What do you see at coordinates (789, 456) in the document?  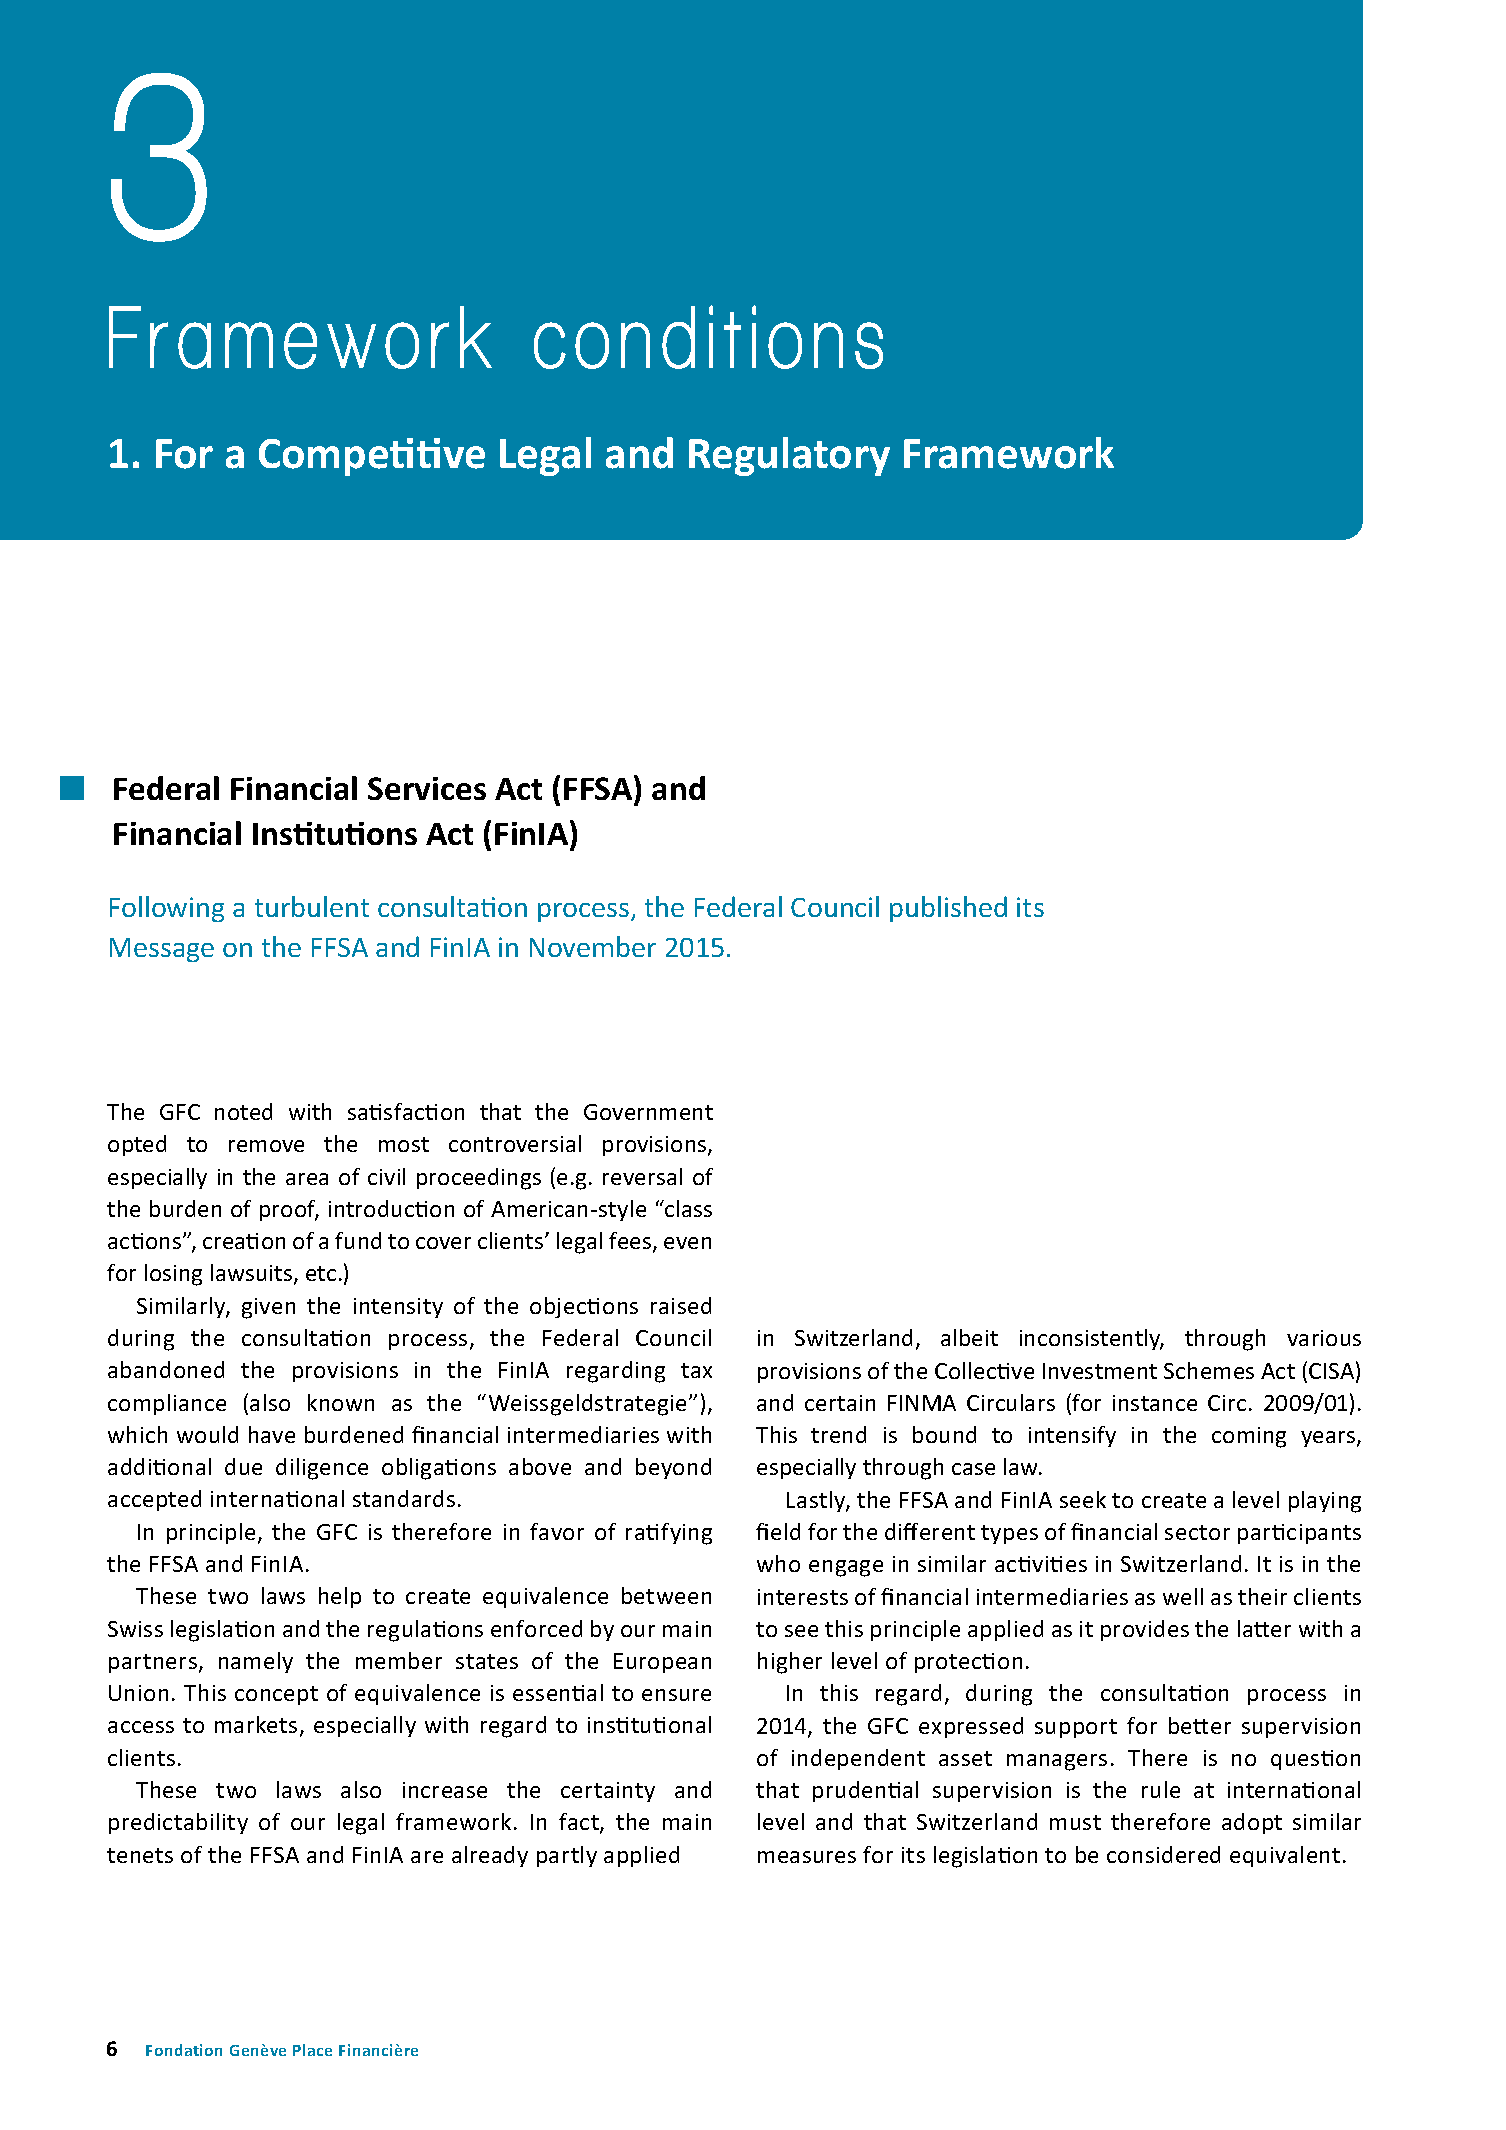 I see `Regulatory` at bounding box center [789, 456].
